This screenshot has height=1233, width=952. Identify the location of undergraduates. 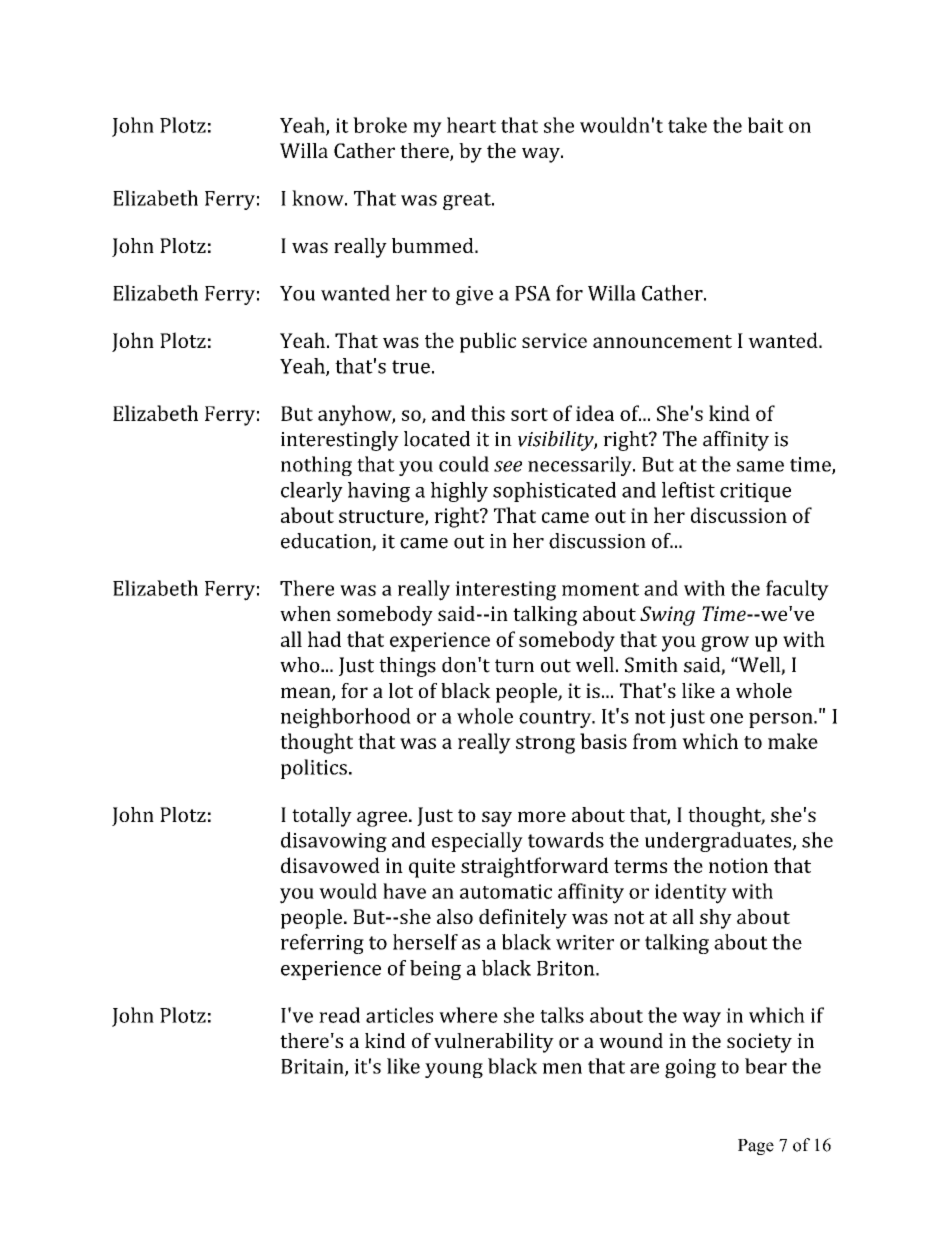
(719, 842).
